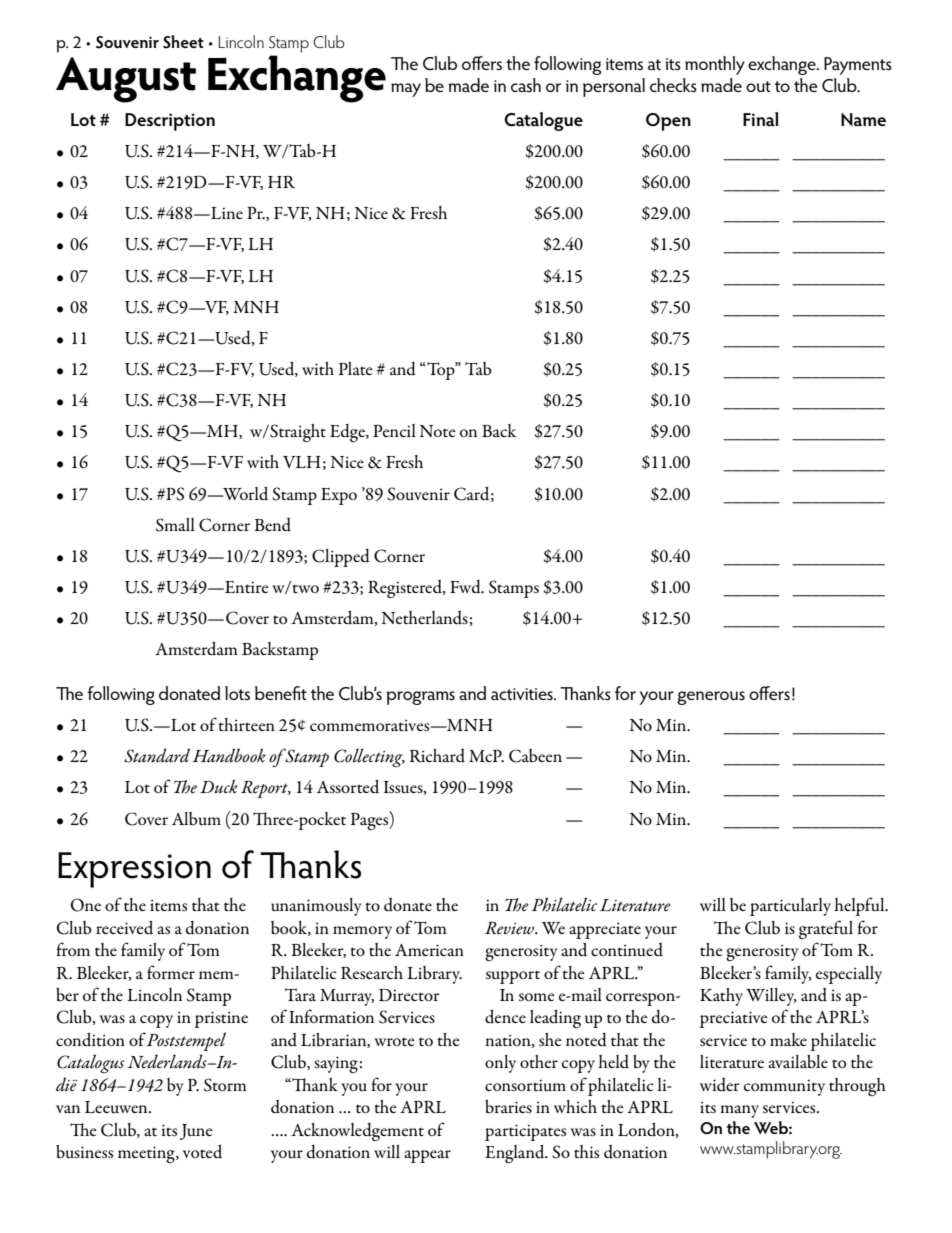 The image size is (952, 1233). Describe the element at coordinates (134, 870) in the screenshot. I see `Expression` at that location.
